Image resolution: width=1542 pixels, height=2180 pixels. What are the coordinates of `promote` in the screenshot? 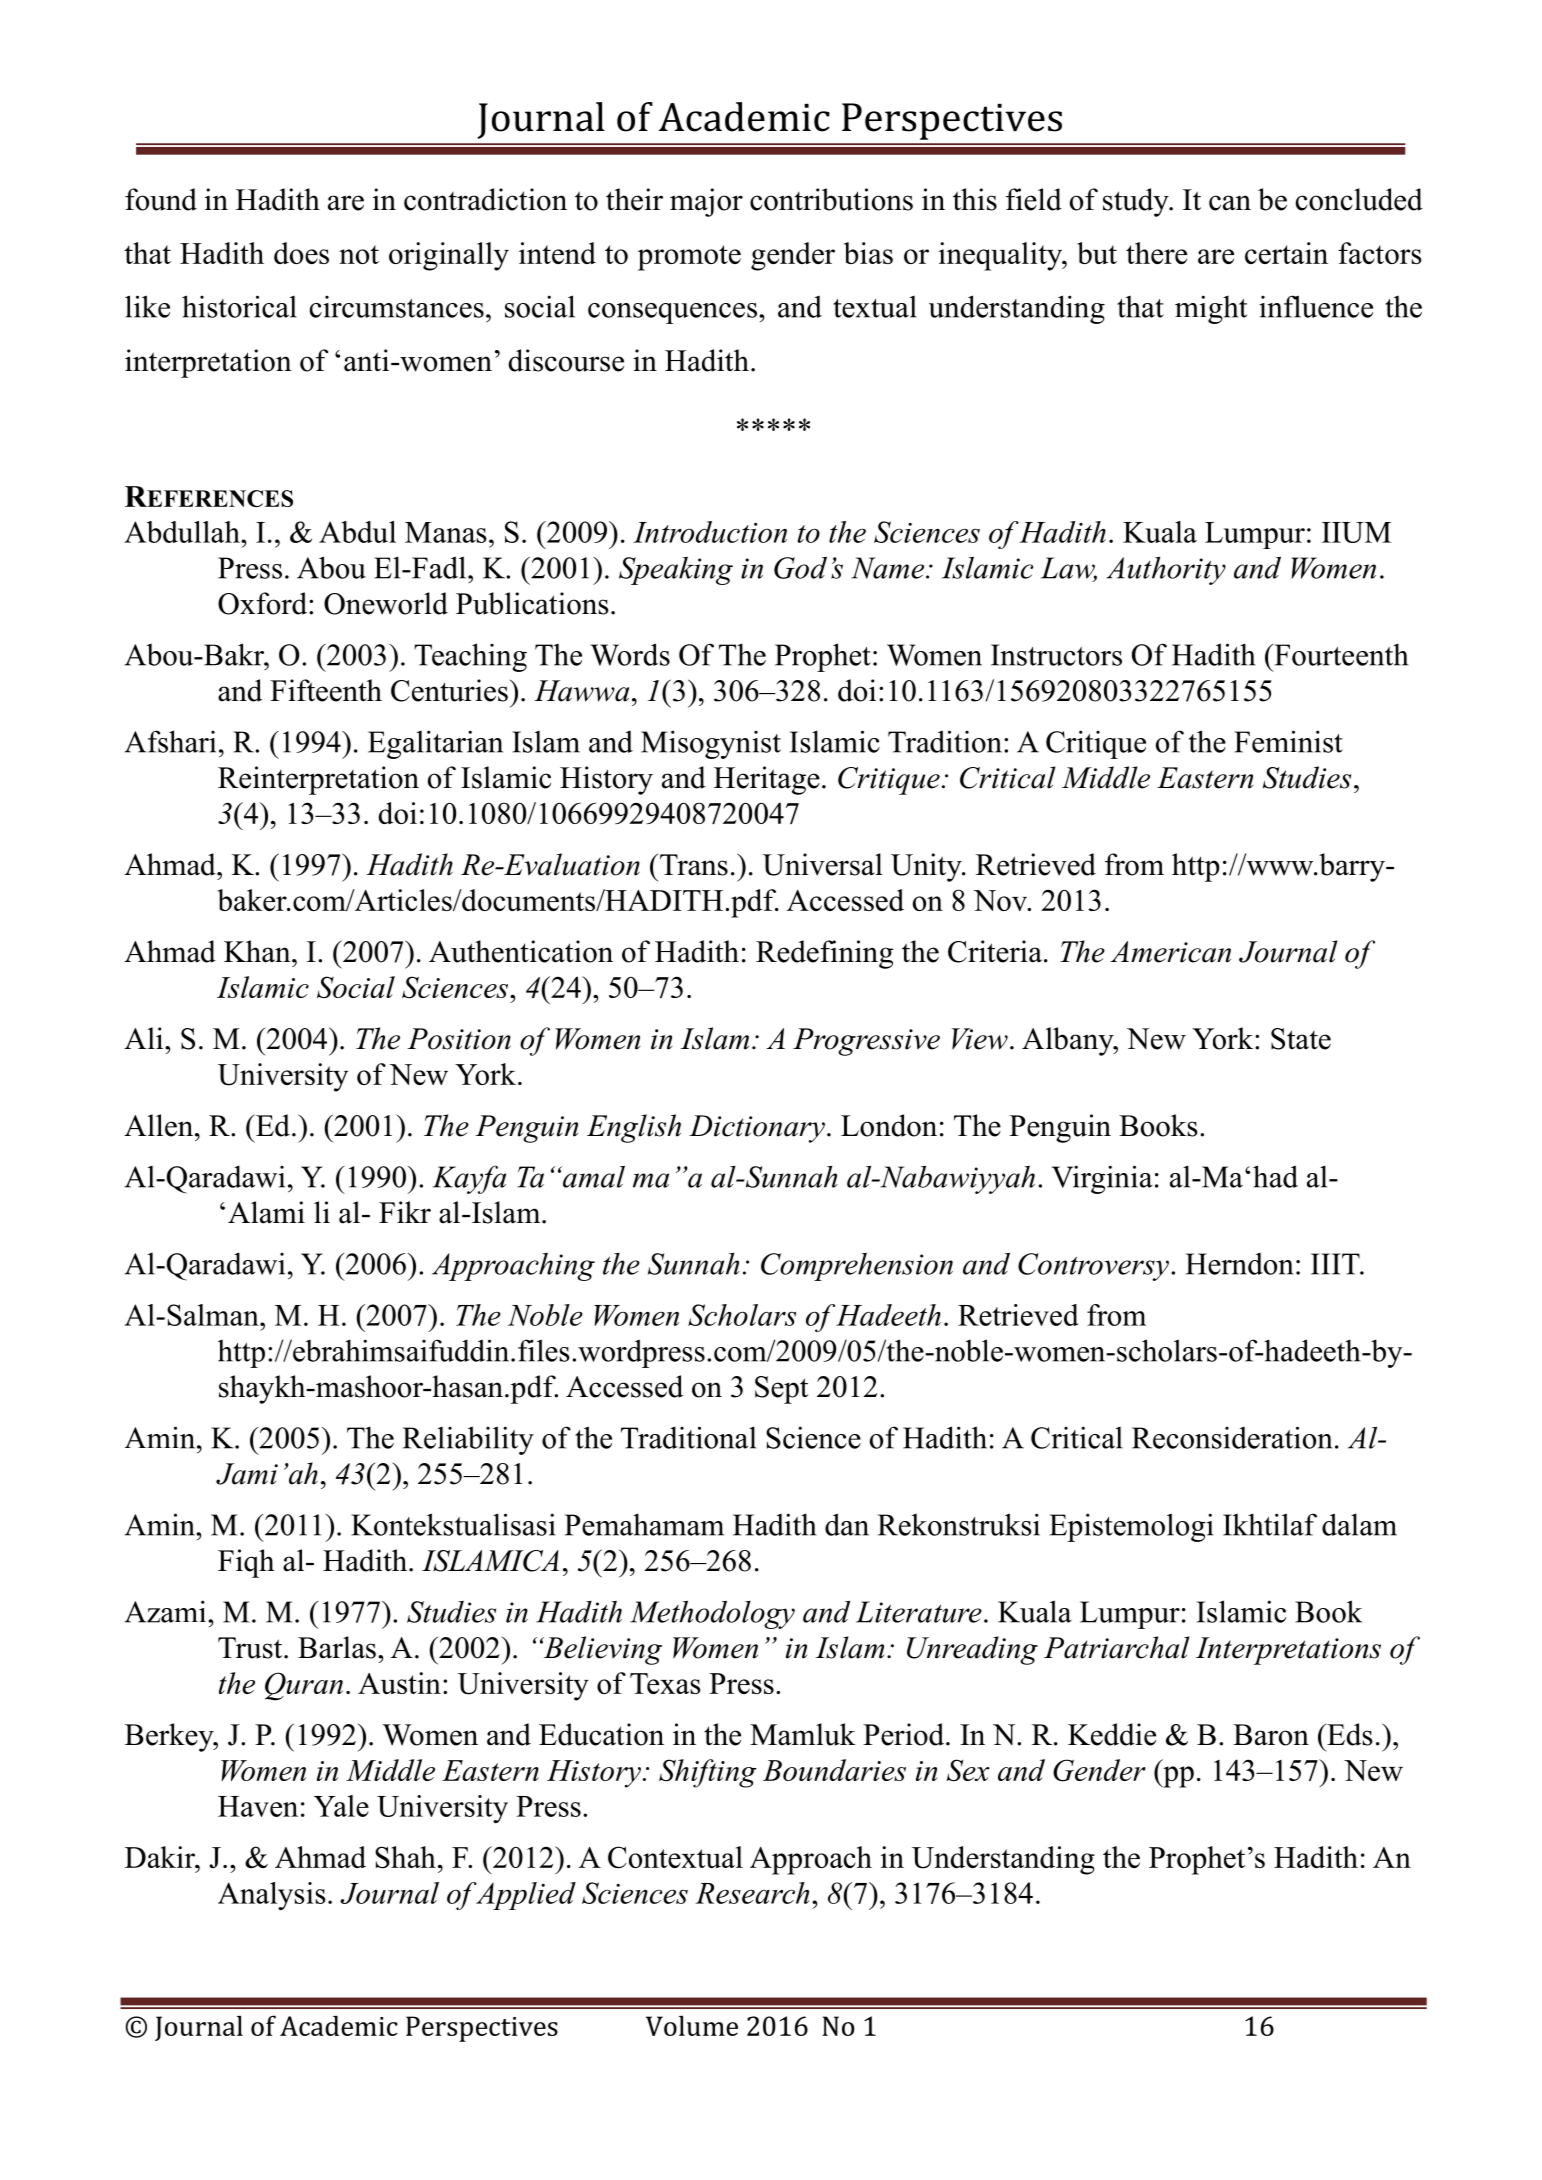 It's located at (689, 258).
